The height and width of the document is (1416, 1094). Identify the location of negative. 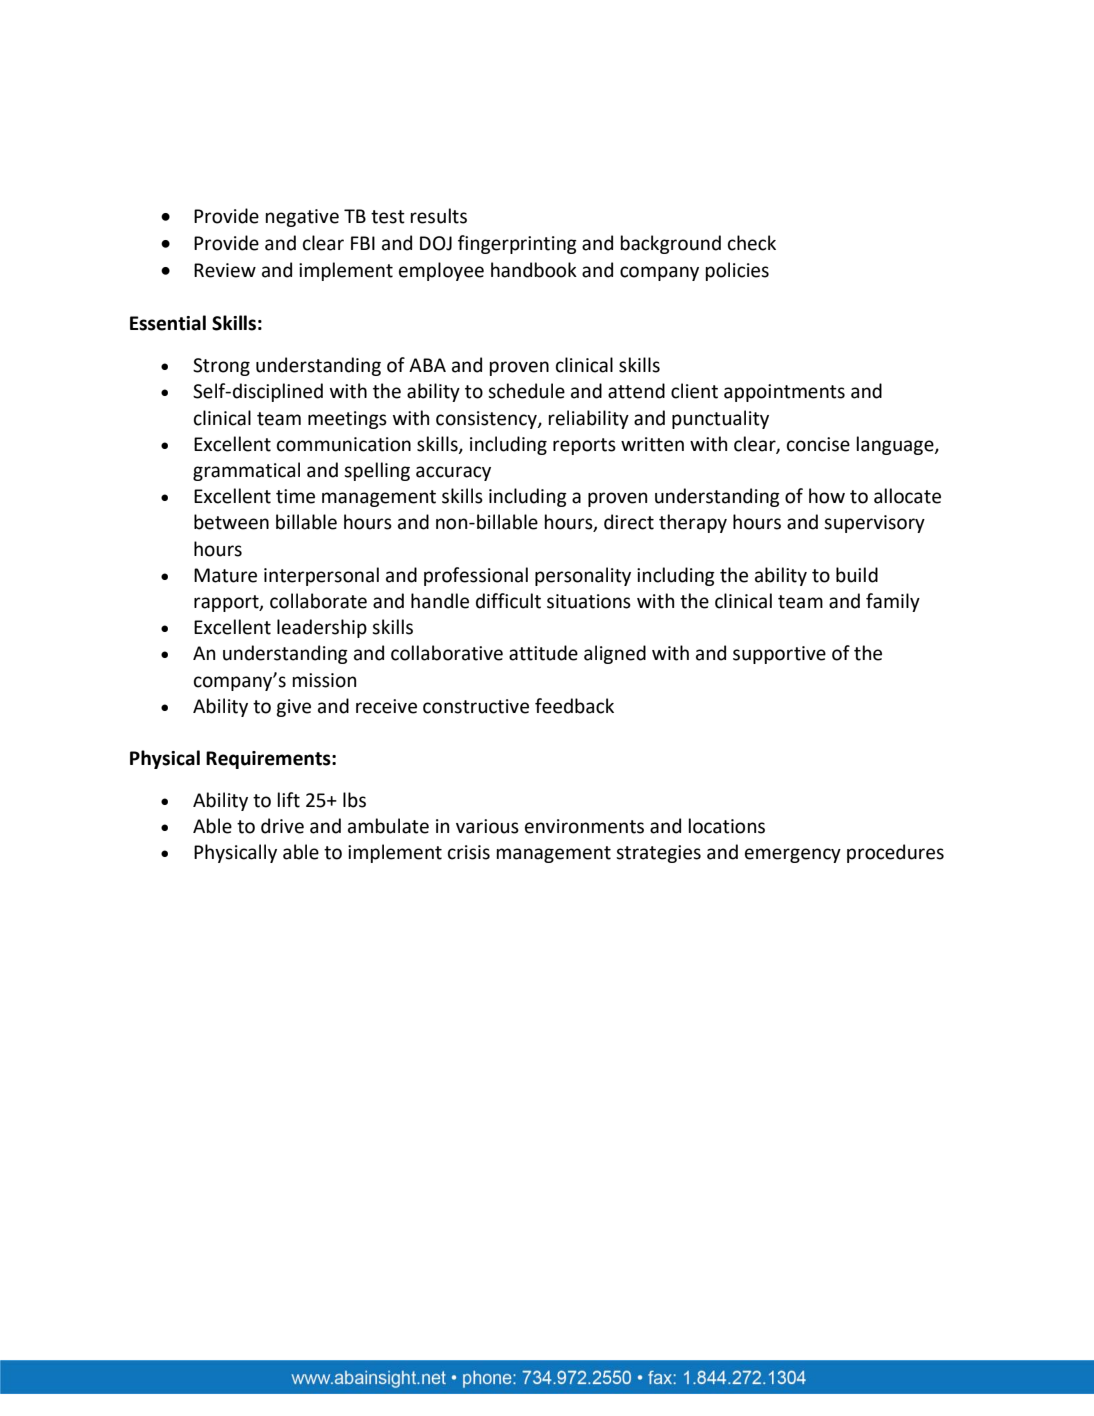
(302, 218).
